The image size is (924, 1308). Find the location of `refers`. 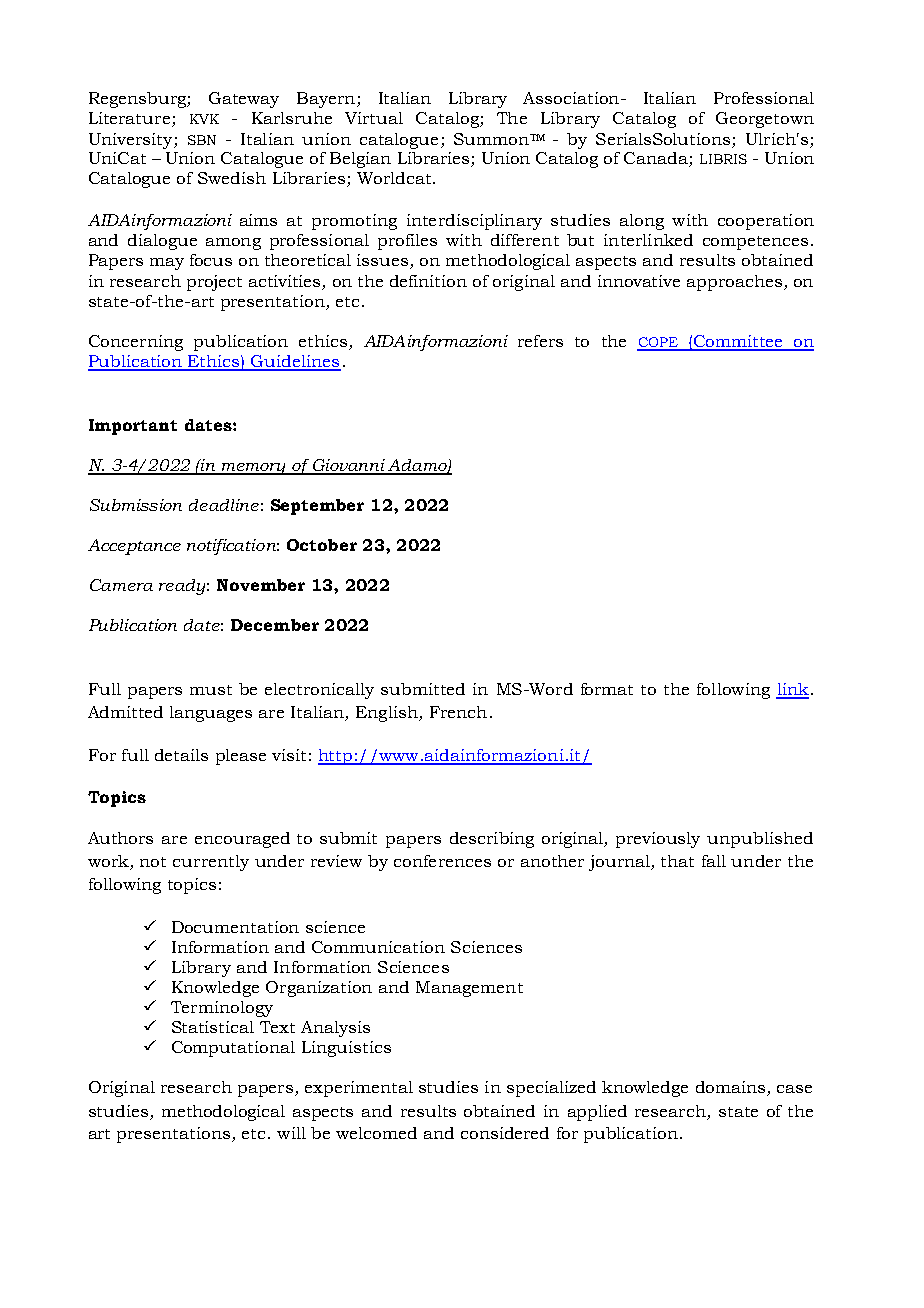

refers is located at coordinates (540, 341).
